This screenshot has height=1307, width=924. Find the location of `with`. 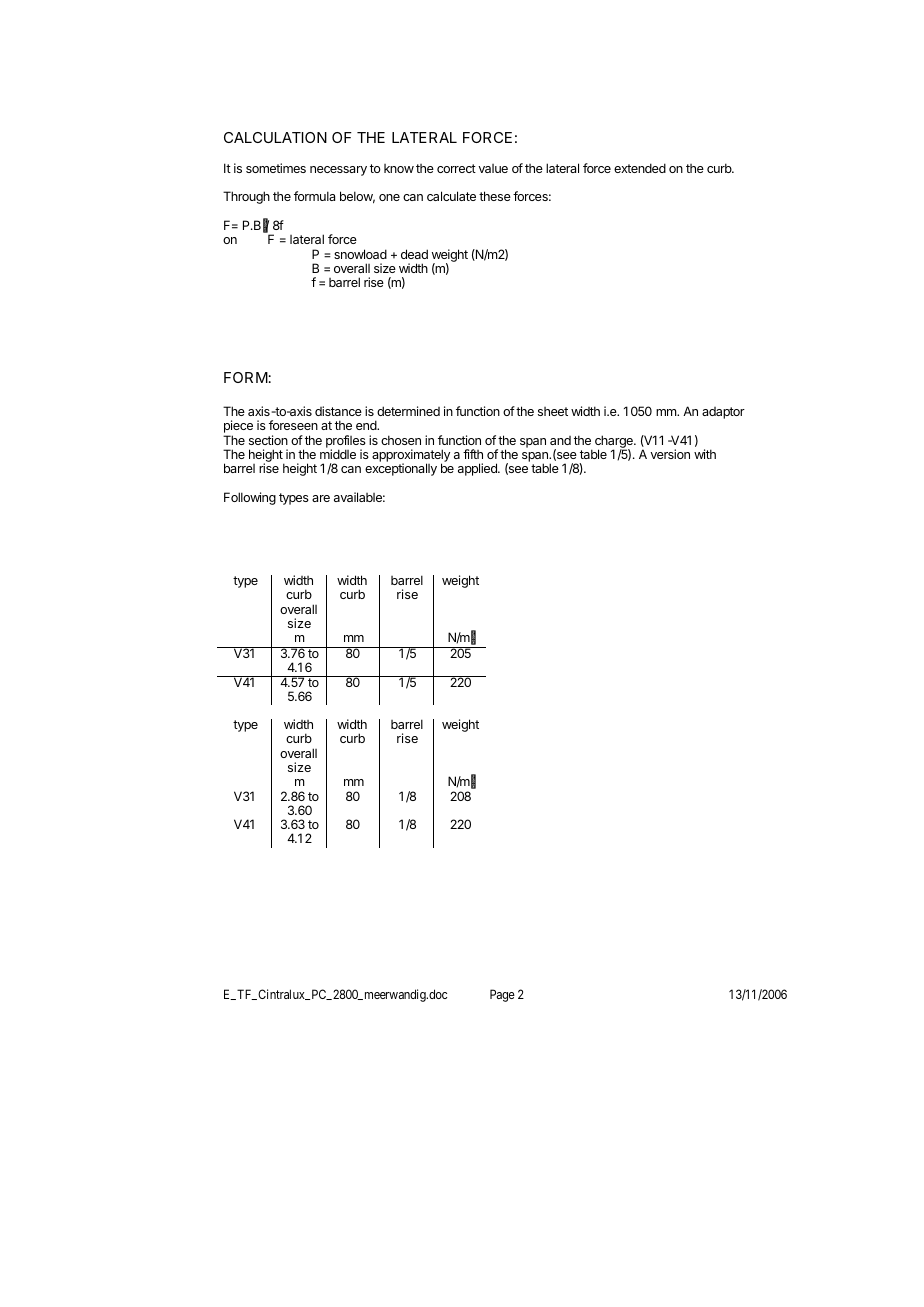

with is located at coordinates (705, 454).
